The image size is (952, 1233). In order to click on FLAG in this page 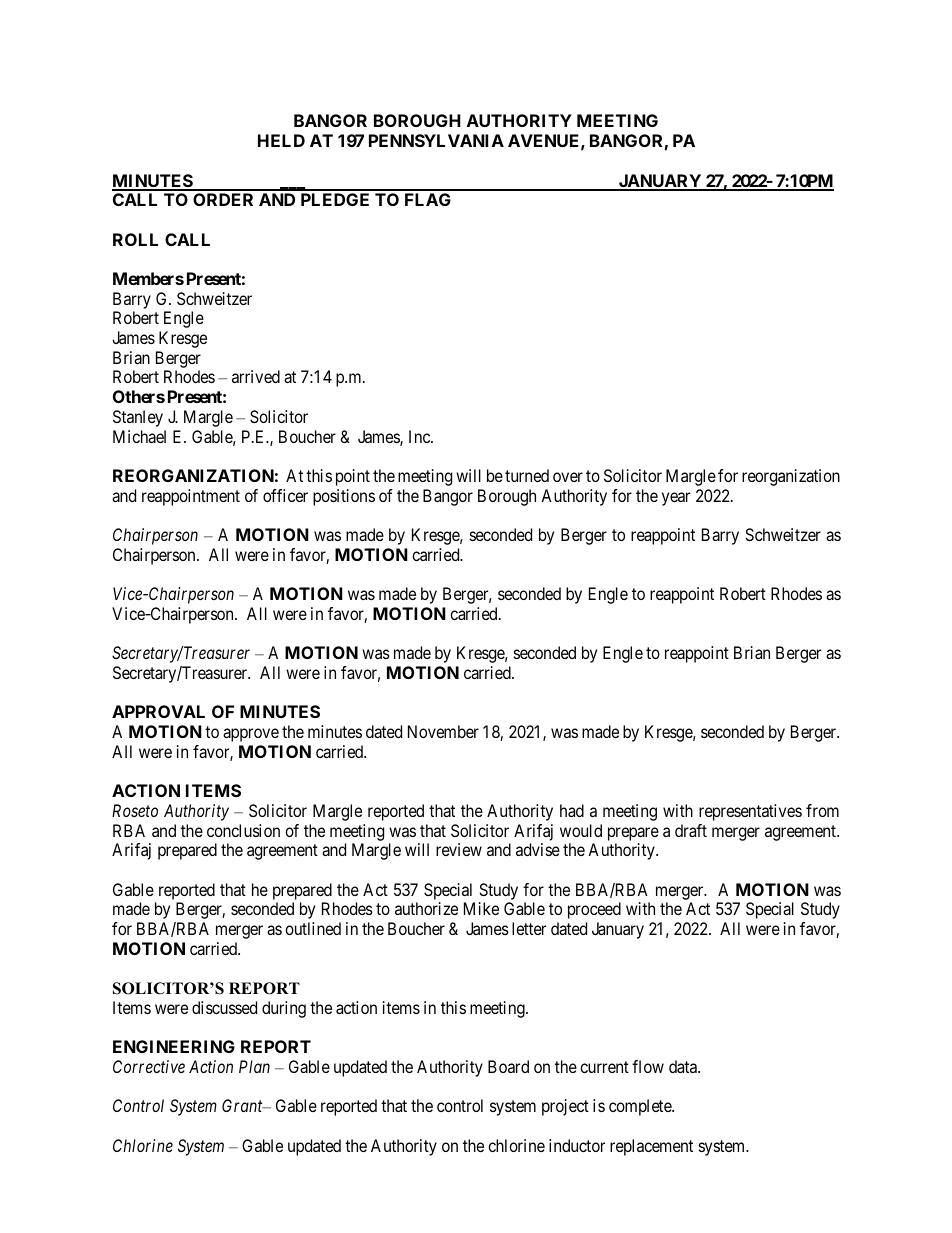, I will do `click(428, 199)`.
